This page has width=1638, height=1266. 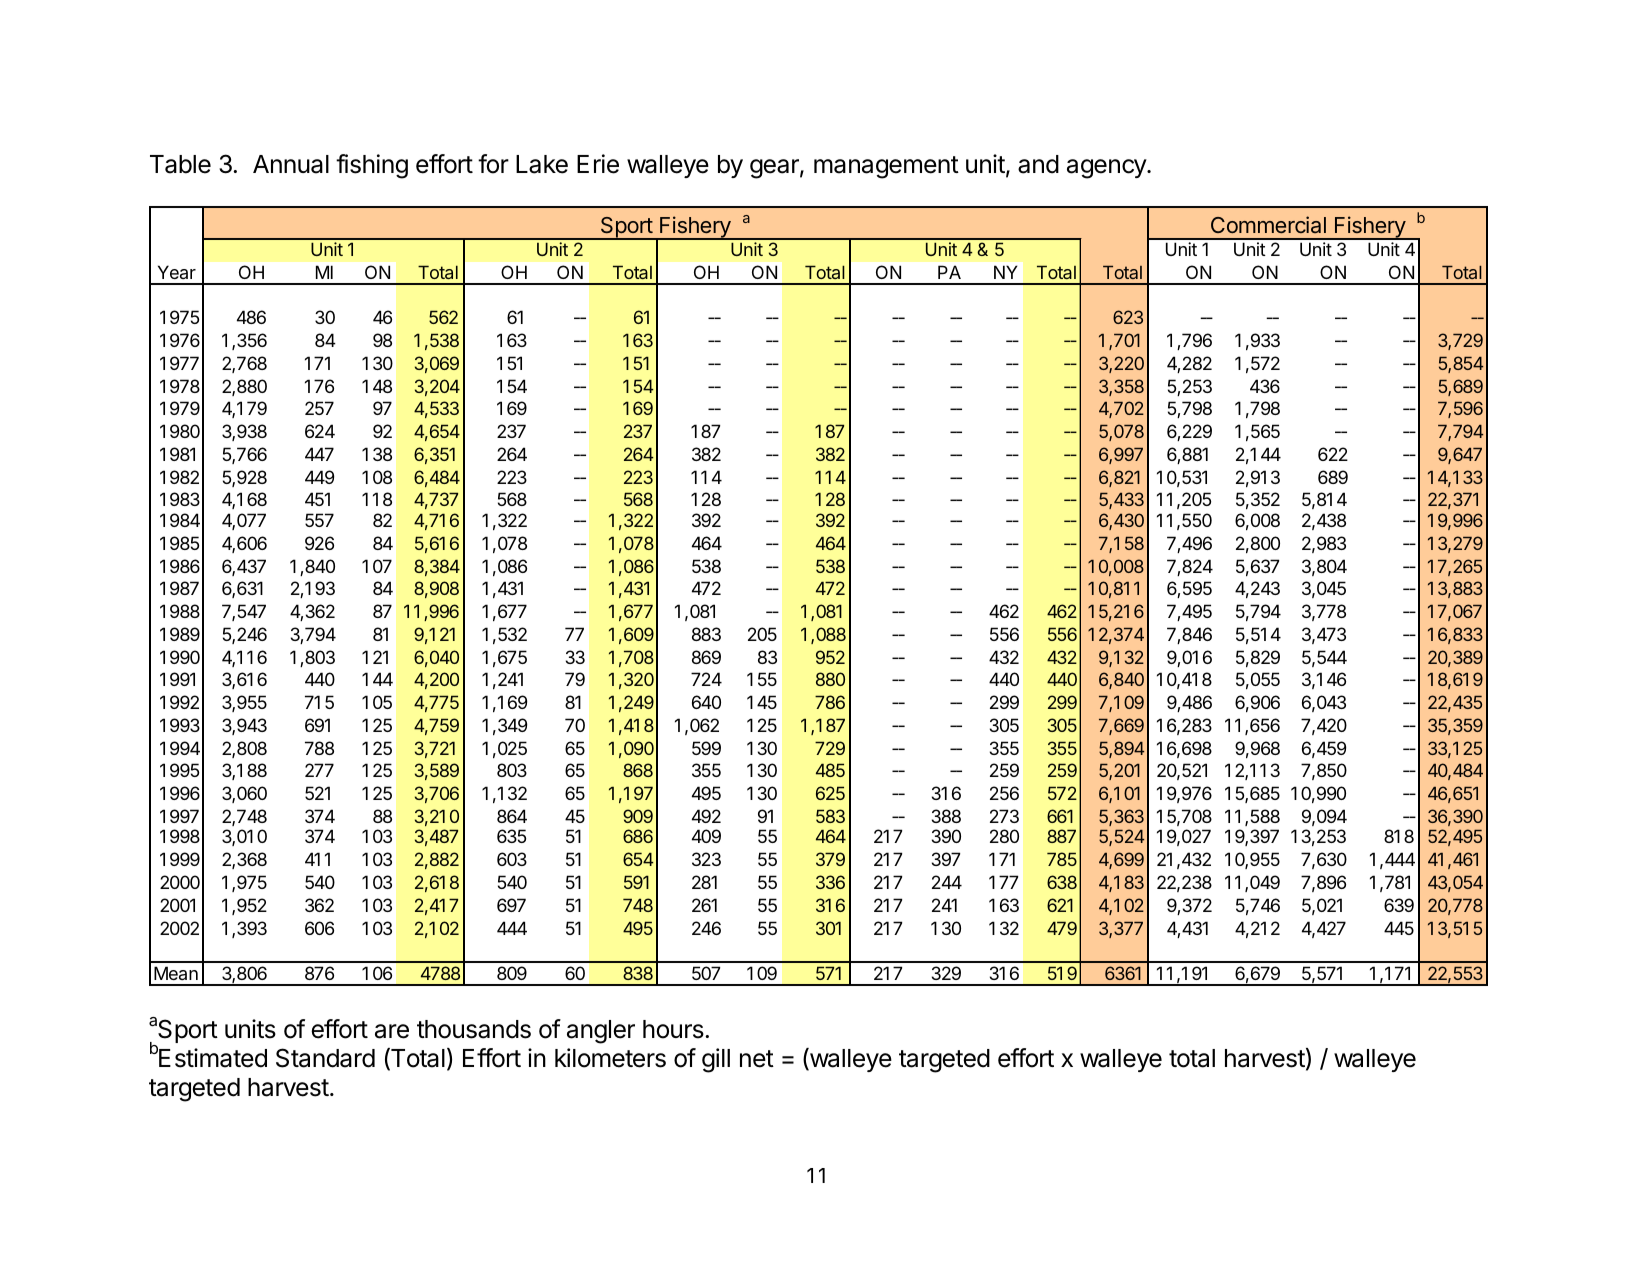 I want to click on kilometers, so click(x=610, y=1058).
